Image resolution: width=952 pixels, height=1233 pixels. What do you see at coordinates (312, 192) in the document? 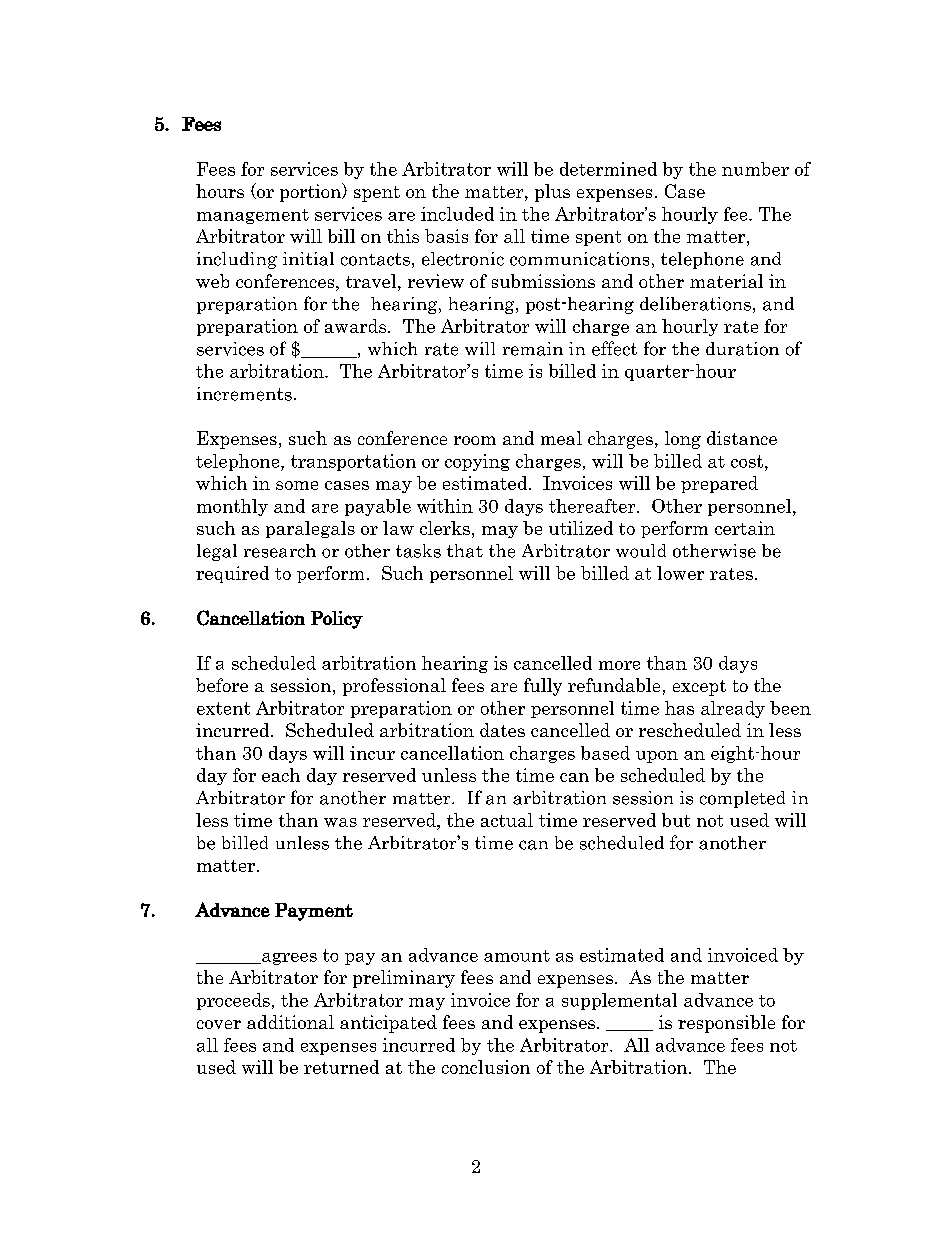
I see `portion` at bounding box center [312, 192].
